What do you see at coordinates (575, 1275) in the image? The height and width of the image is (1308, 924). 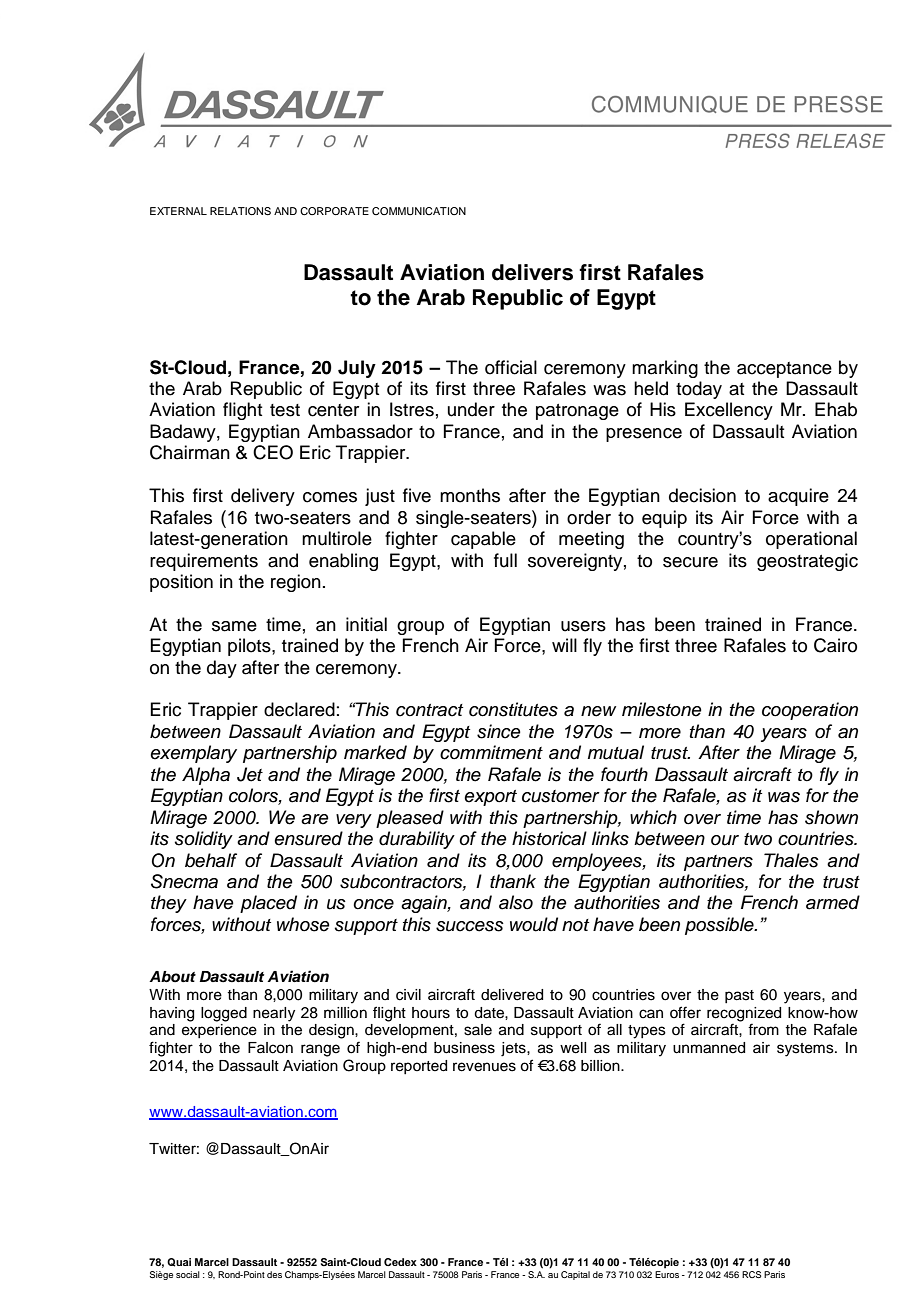 I see `Capital` at bounding box center [575, 1275].
